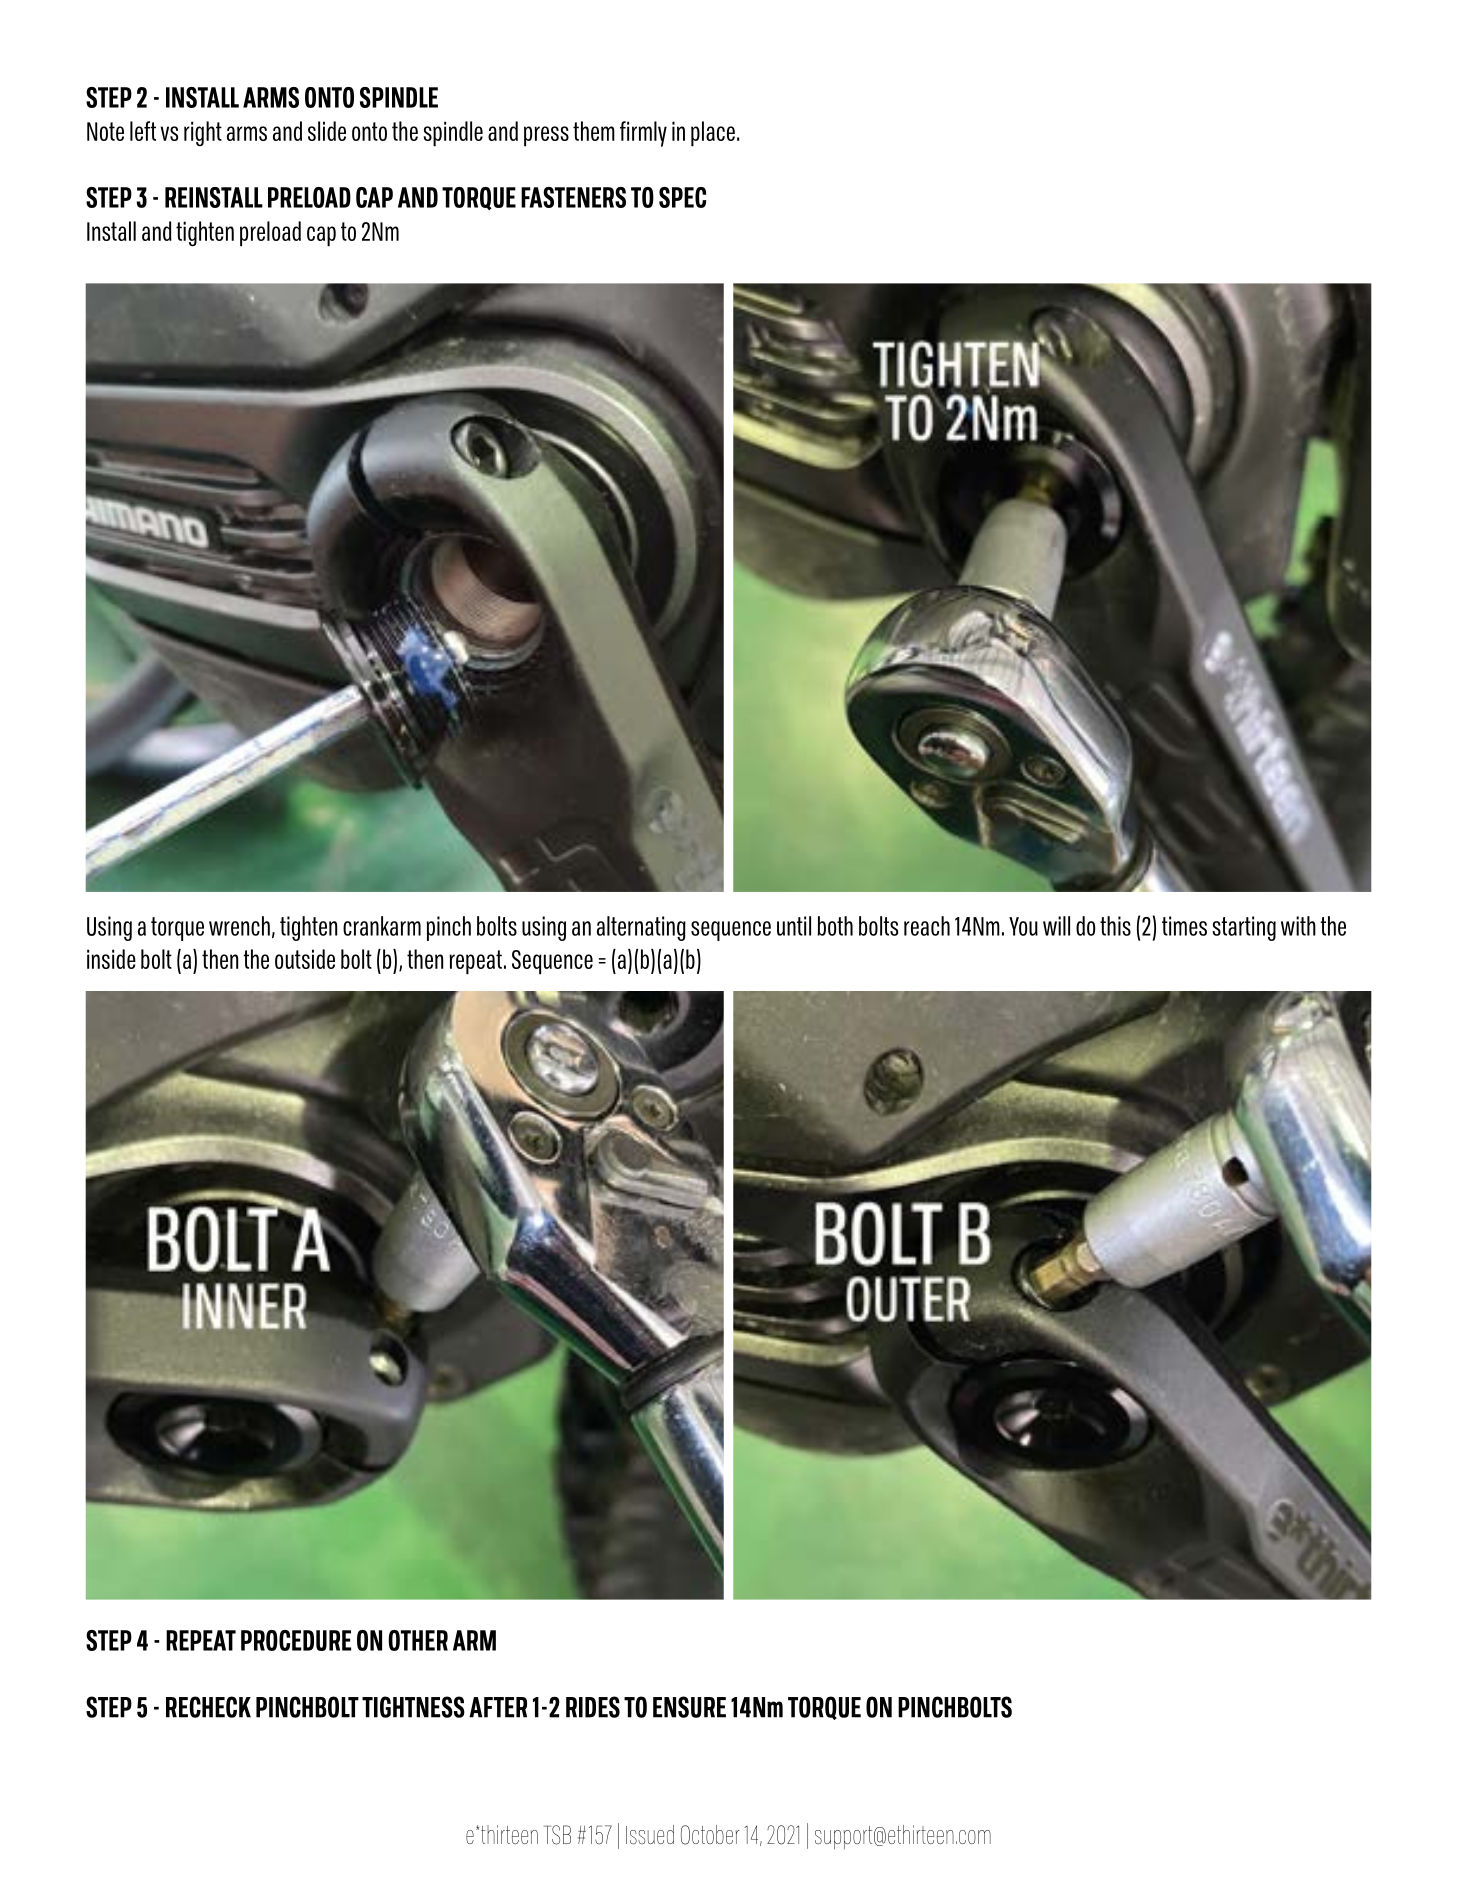 The width and height of the screenshot is (1457, 1886). Describe the element at coordinates (296, 1640) in the screenshot. I see `PROCEDURE` at that location.
